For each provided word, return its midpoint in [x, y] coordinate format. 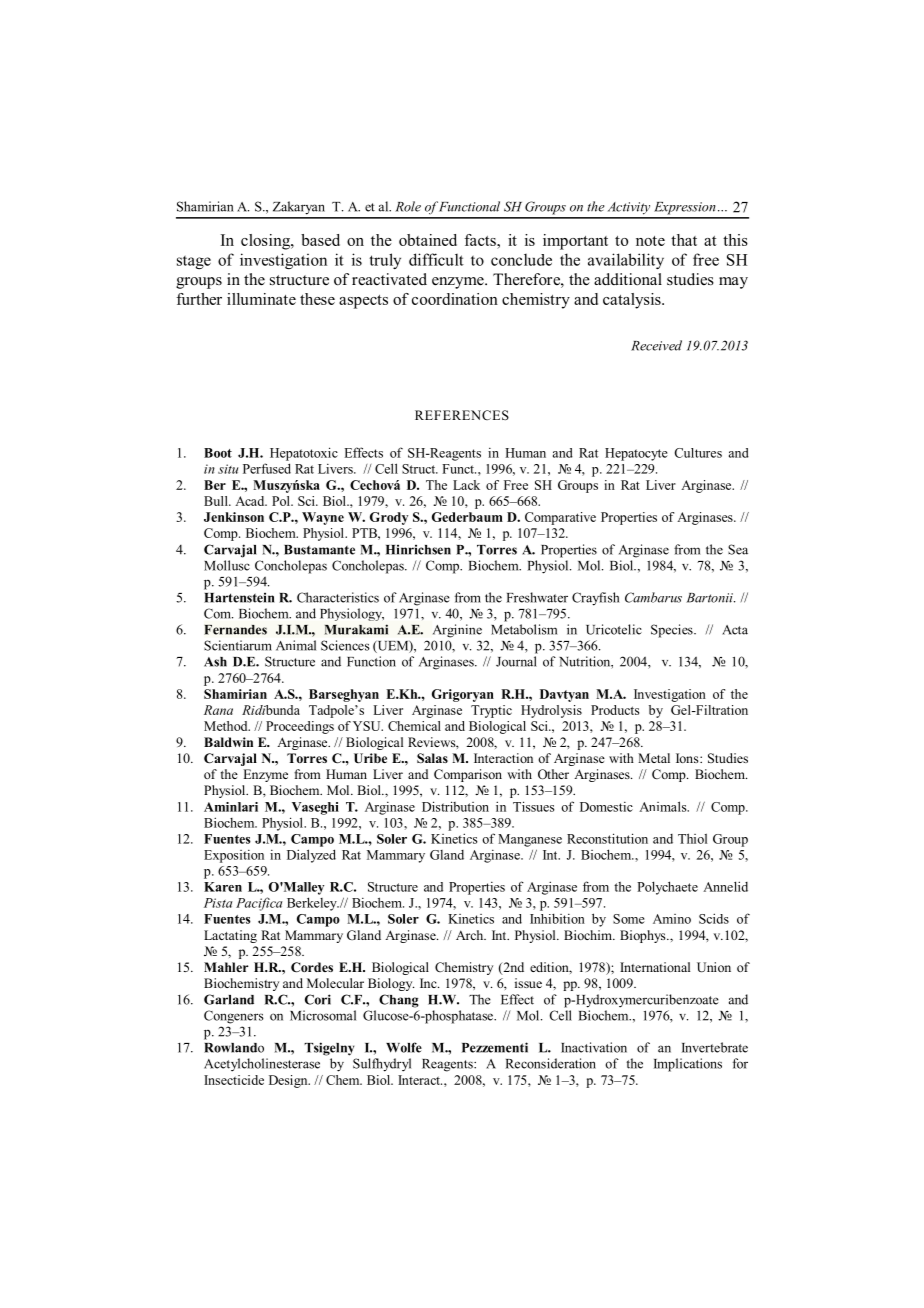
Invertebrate [715, 1047]
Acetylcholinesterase [262, 1065]
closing [266, 242]
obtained [428, 240]
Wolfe [404, 1047]
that [684, 240]
